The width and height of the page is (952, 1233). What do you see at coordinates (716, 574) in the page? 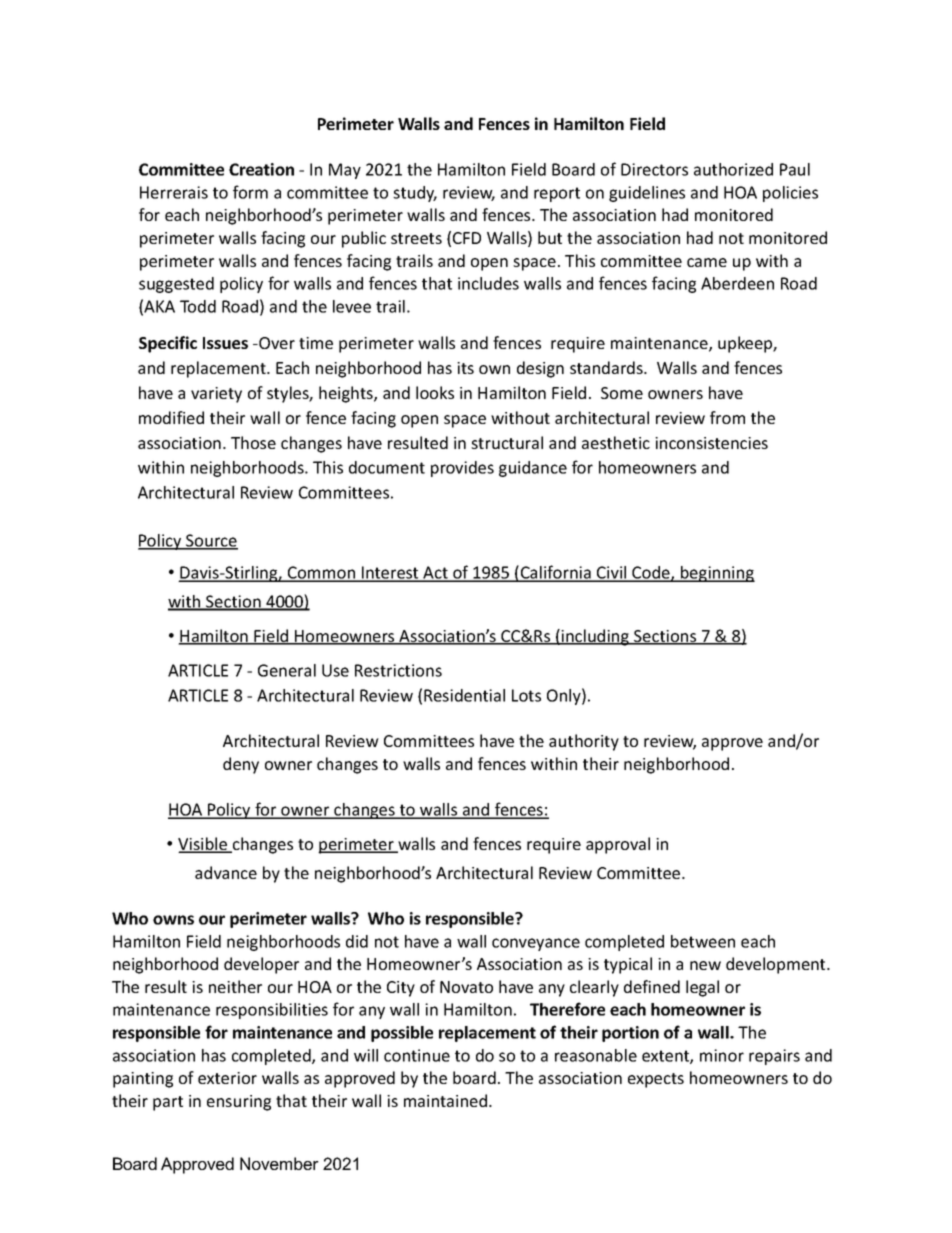
I see `beginning` at bounding box center [716, 574].
